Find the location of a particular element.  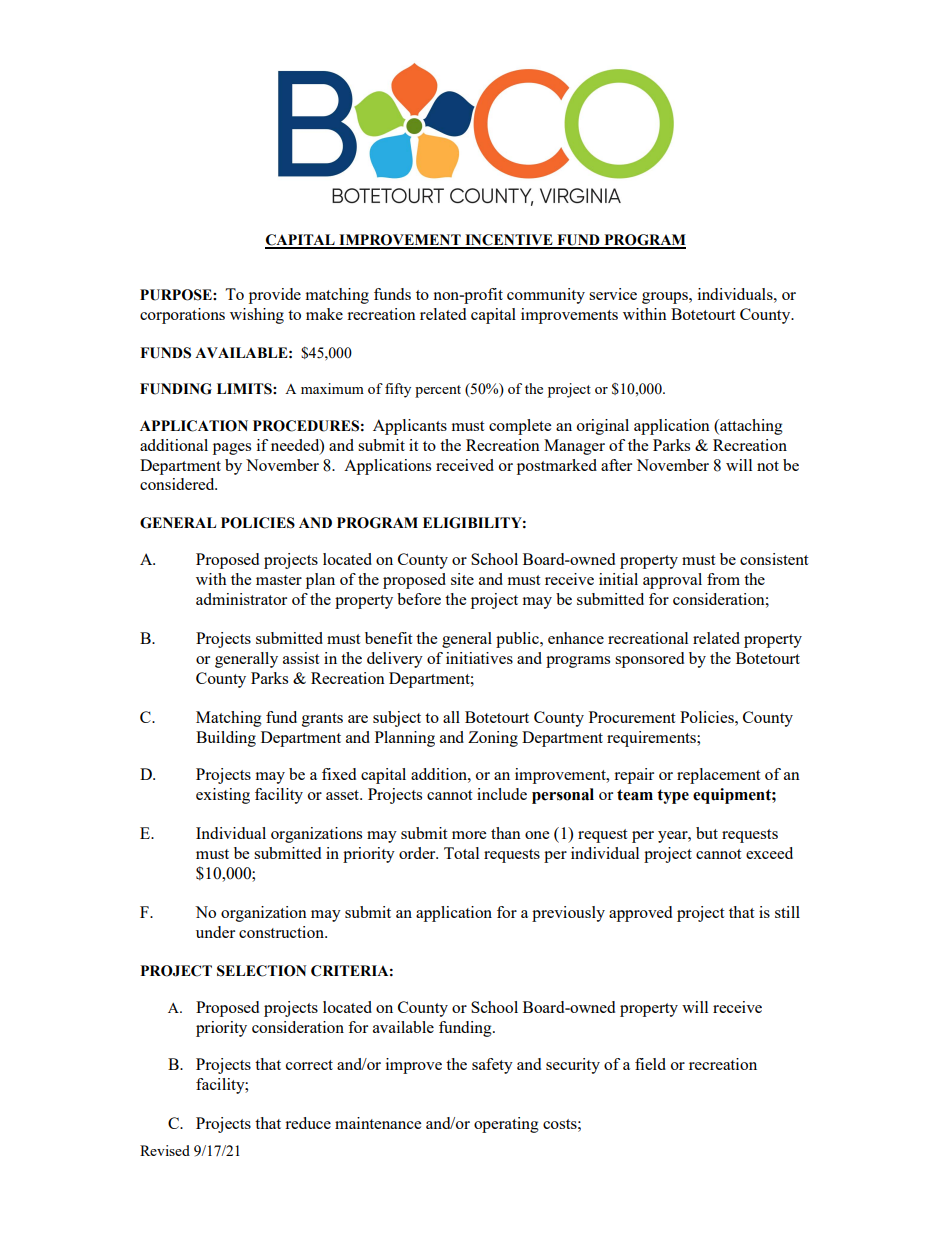

approved is located at coordinates (640, 914).
